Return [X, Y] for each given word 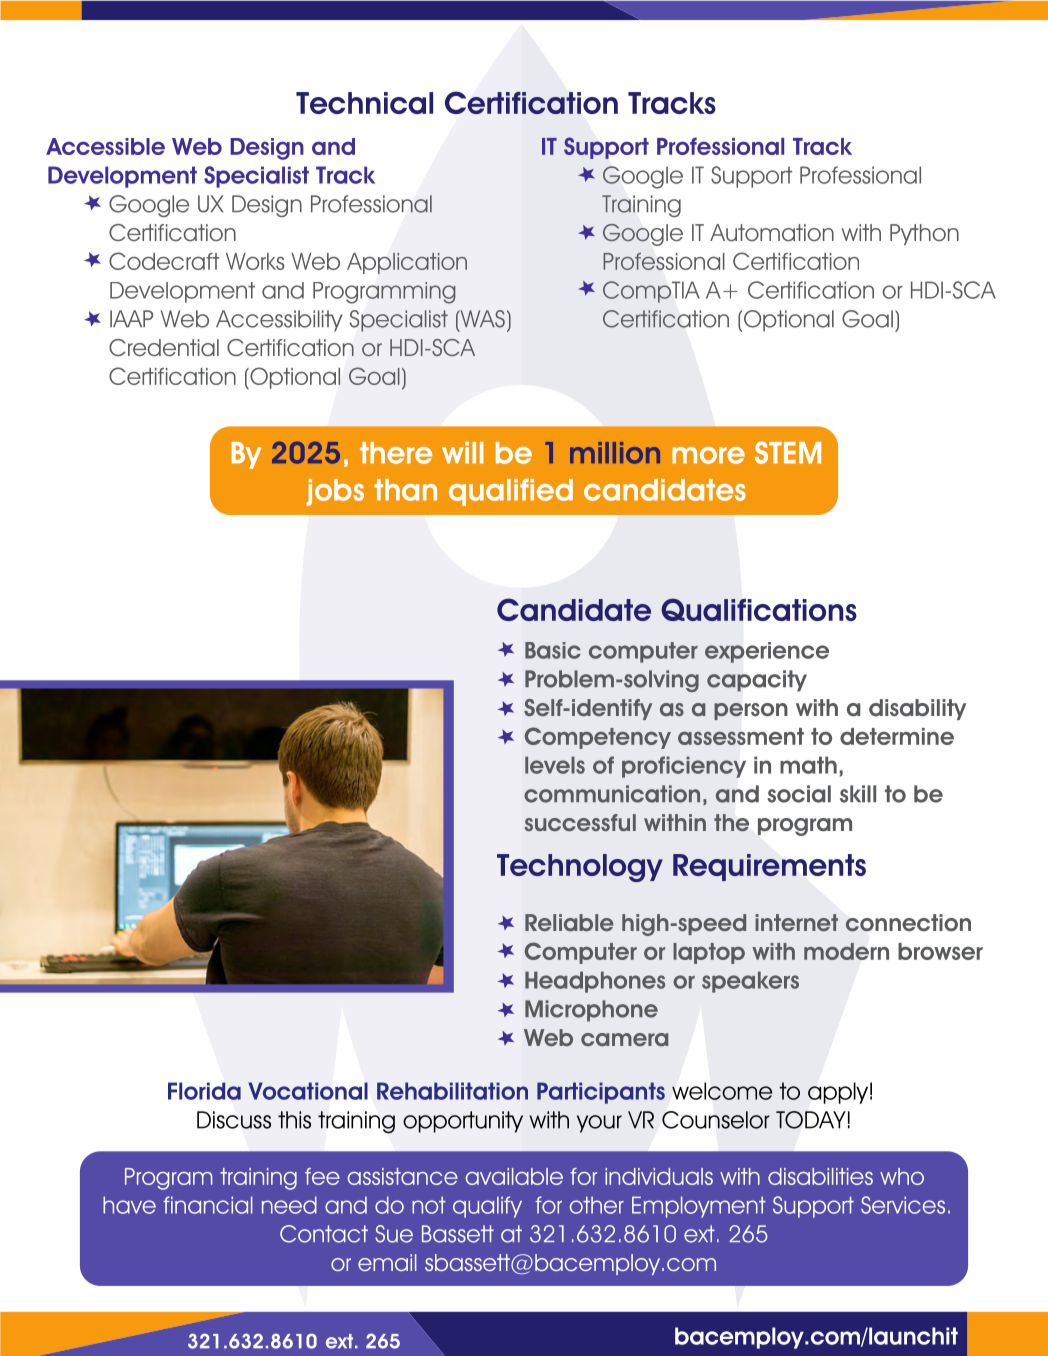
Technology [580, 868]
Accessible [105, 146]
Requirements [769, 867]
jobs [335, 492]
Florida [204, 1091]
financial [208, 1205]
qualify [487, 1207]
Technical [364, 103]
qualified [511, 492]
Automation [772, 233]
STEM [788, 452]
